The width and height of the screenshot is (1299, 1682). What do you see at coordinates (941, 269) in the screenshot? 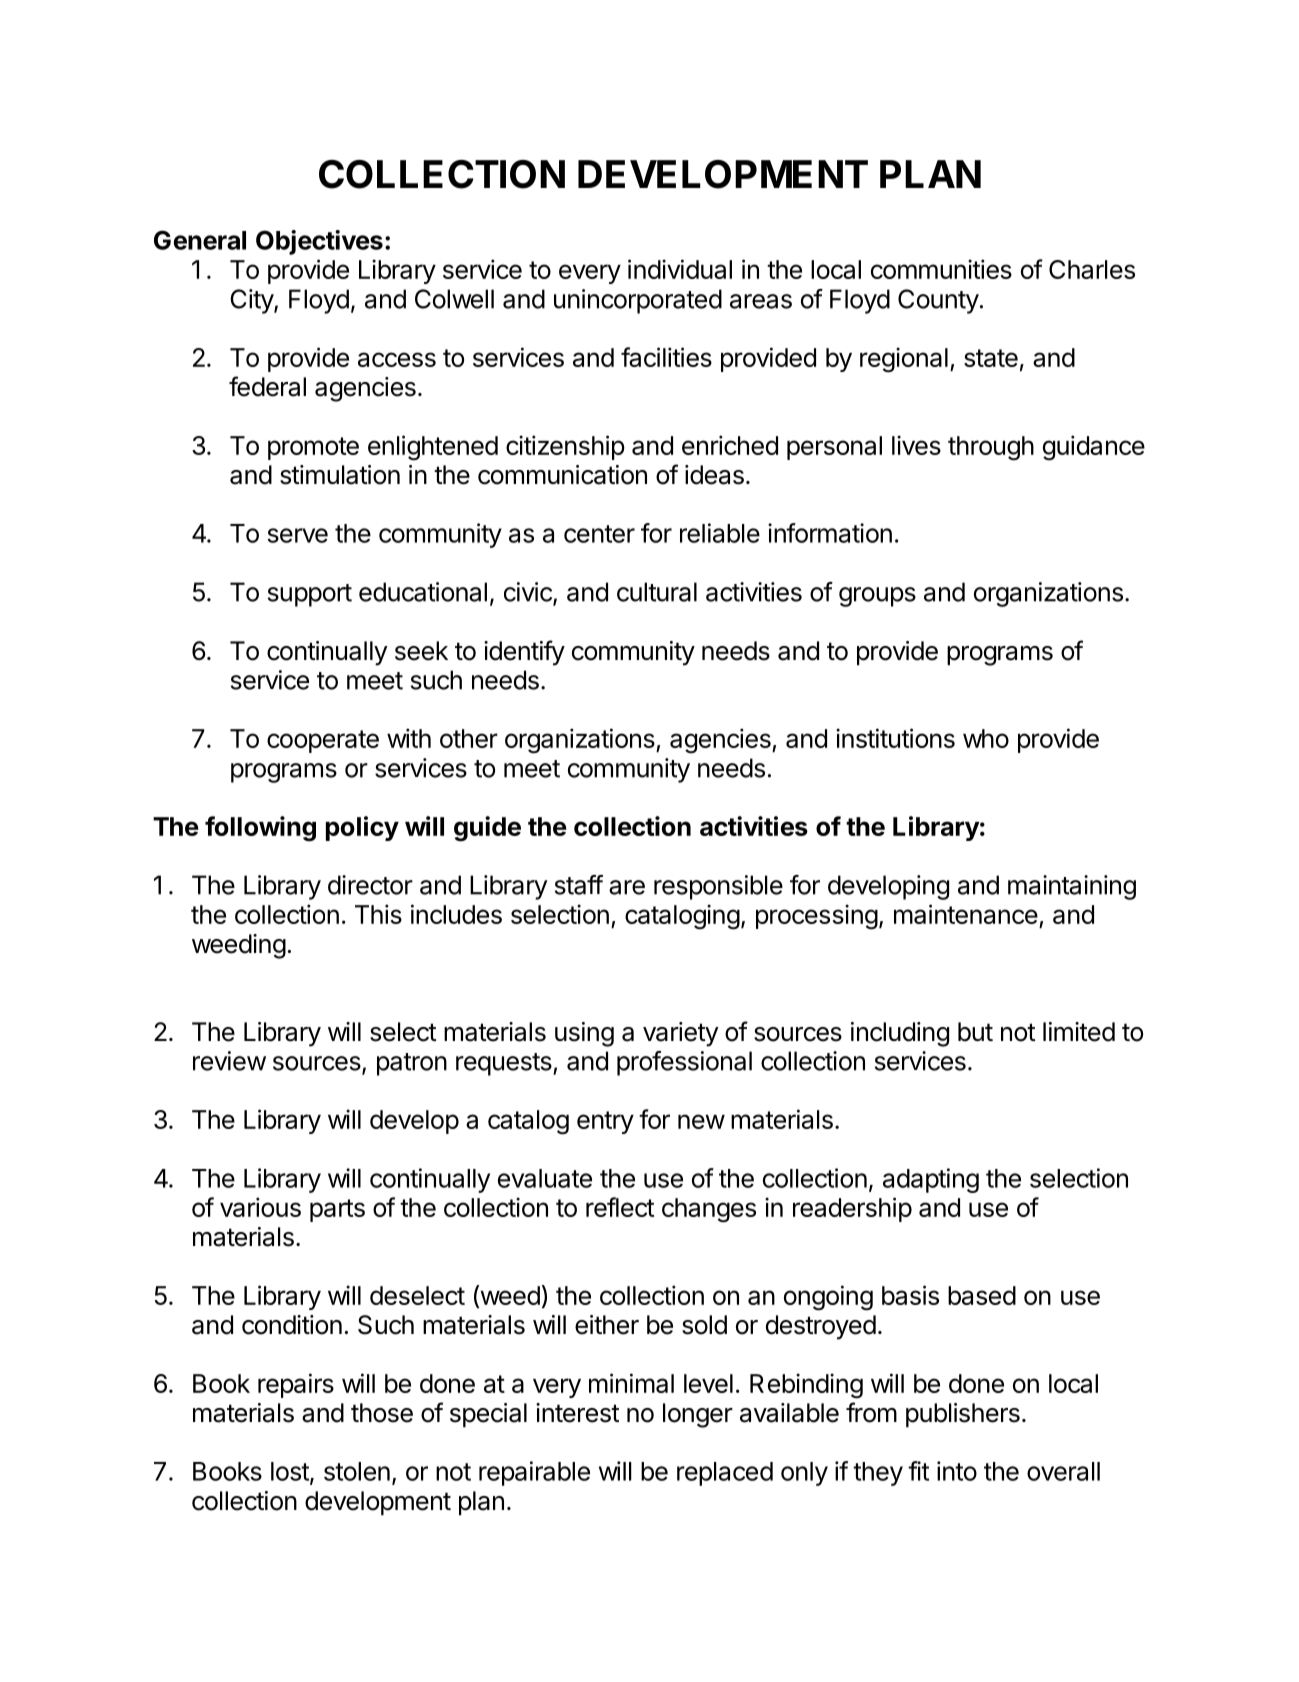
I see `communities` at bounding box center [941, 269].
